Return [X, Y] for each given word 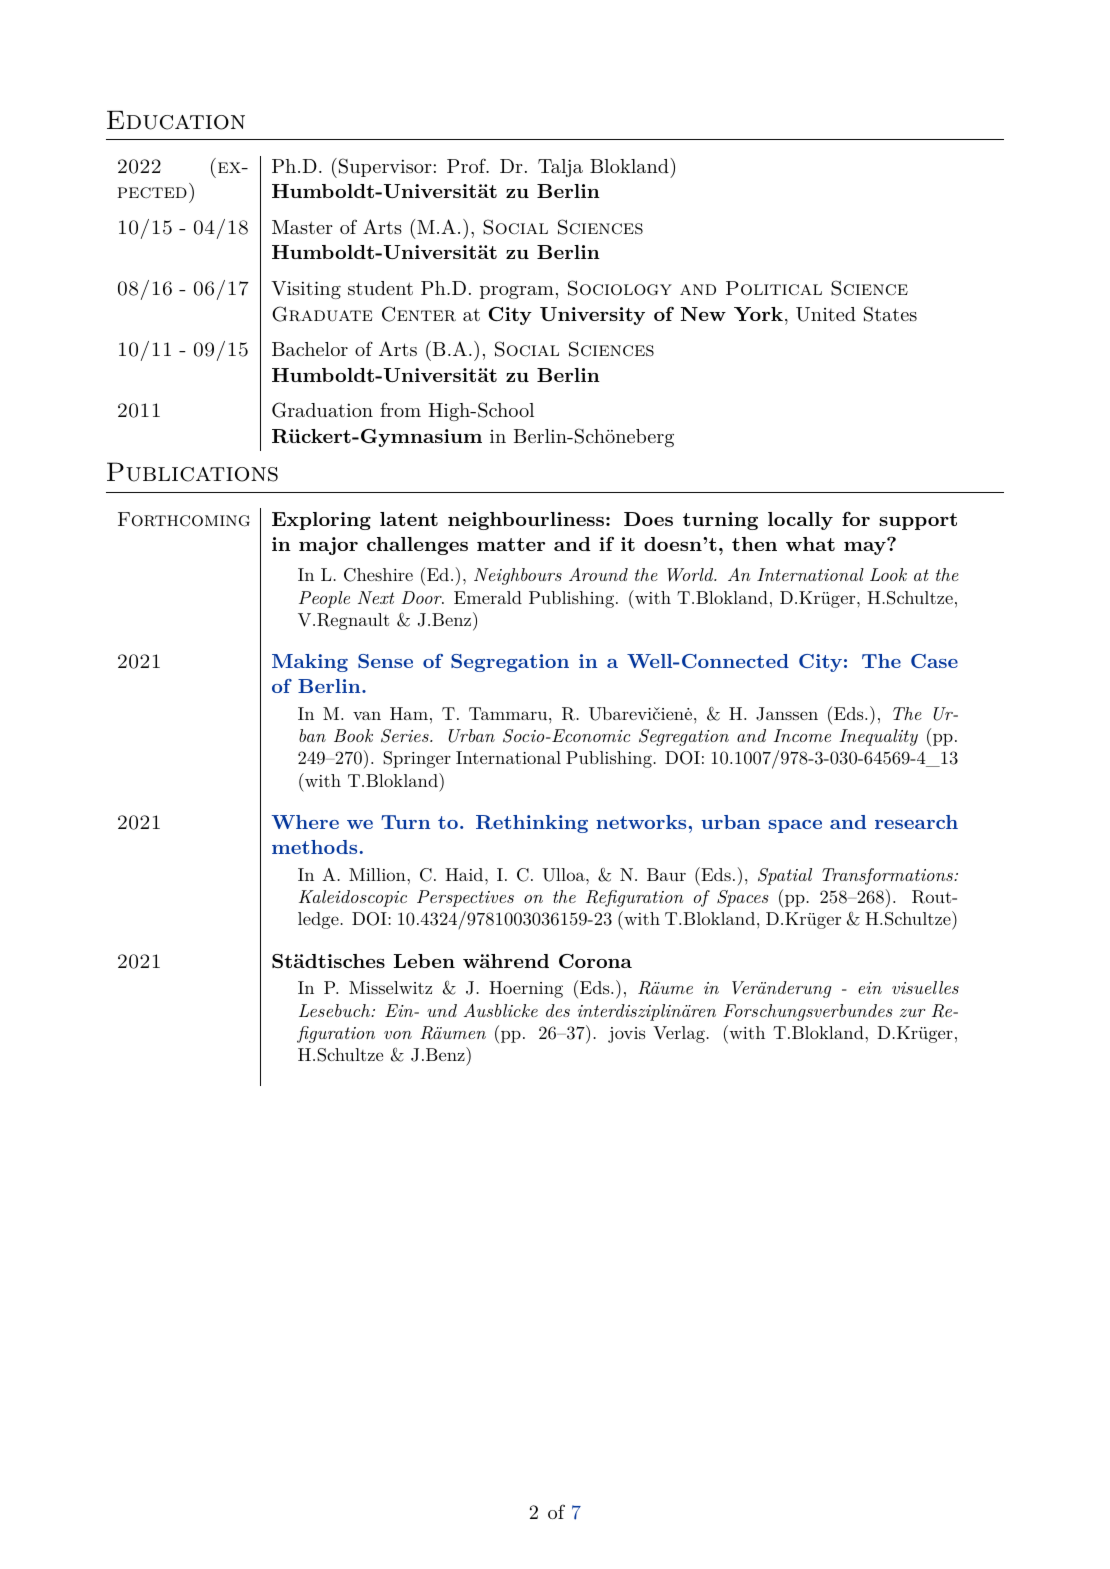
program [517, 292]
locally [800, 521]
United [826, 314]
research [916, 822]
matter [511, 544]
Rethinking [532, 824]
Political [774, 288]
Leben [424, 961]
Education [176, 120]
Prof [467, 165]
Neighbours [518, 576]
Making [310, 663]
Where [305, 822]
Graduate [322, 314]
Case [934, 661]
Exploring [321, 521]
